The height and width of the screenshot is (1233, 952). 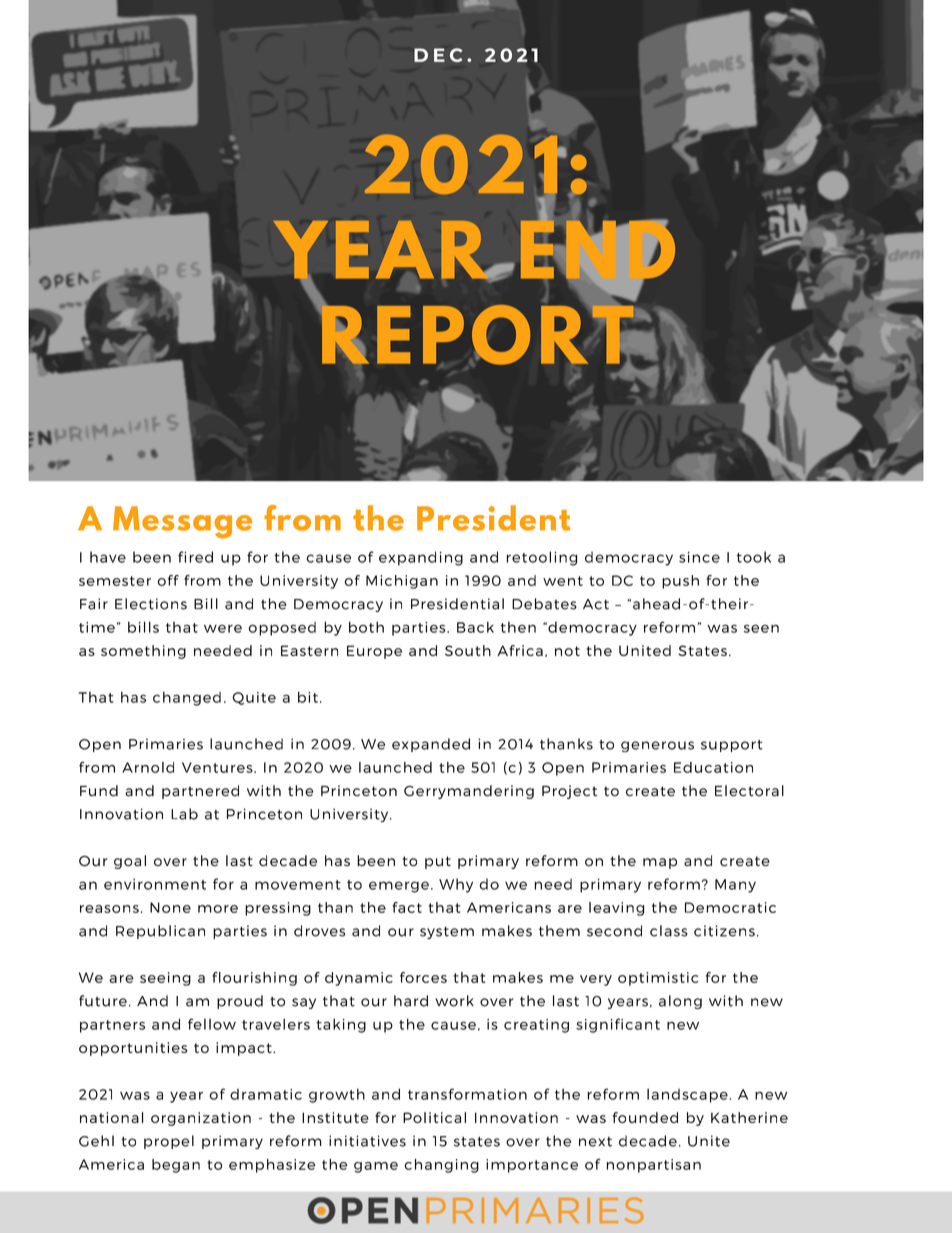 What do you see at coordinates (761, 629) in the screenshot?
I see `seen` at bounding box center [761, 629].
